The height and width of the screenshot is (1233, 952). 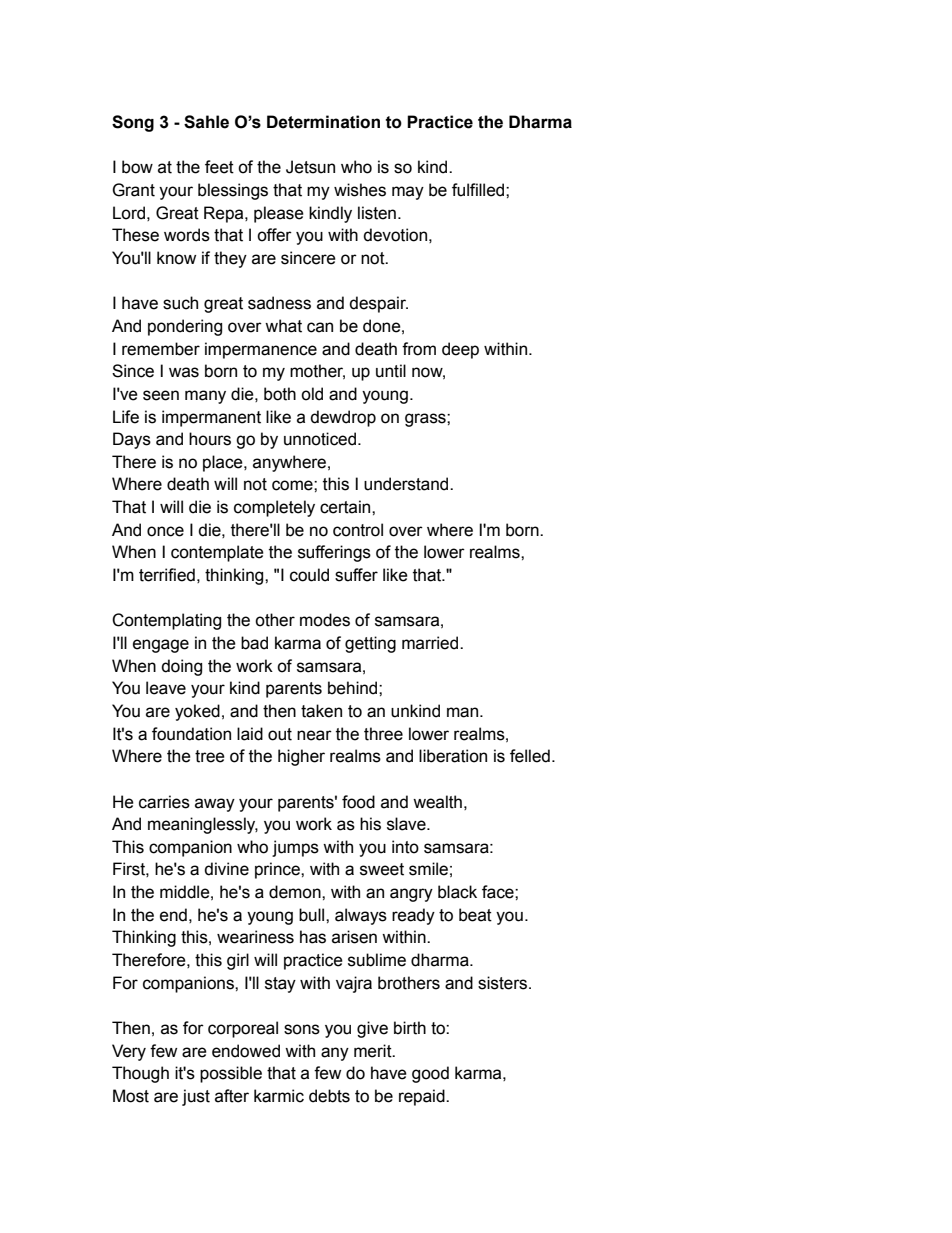 I want to click on bow, so click(x=137, y=167).
